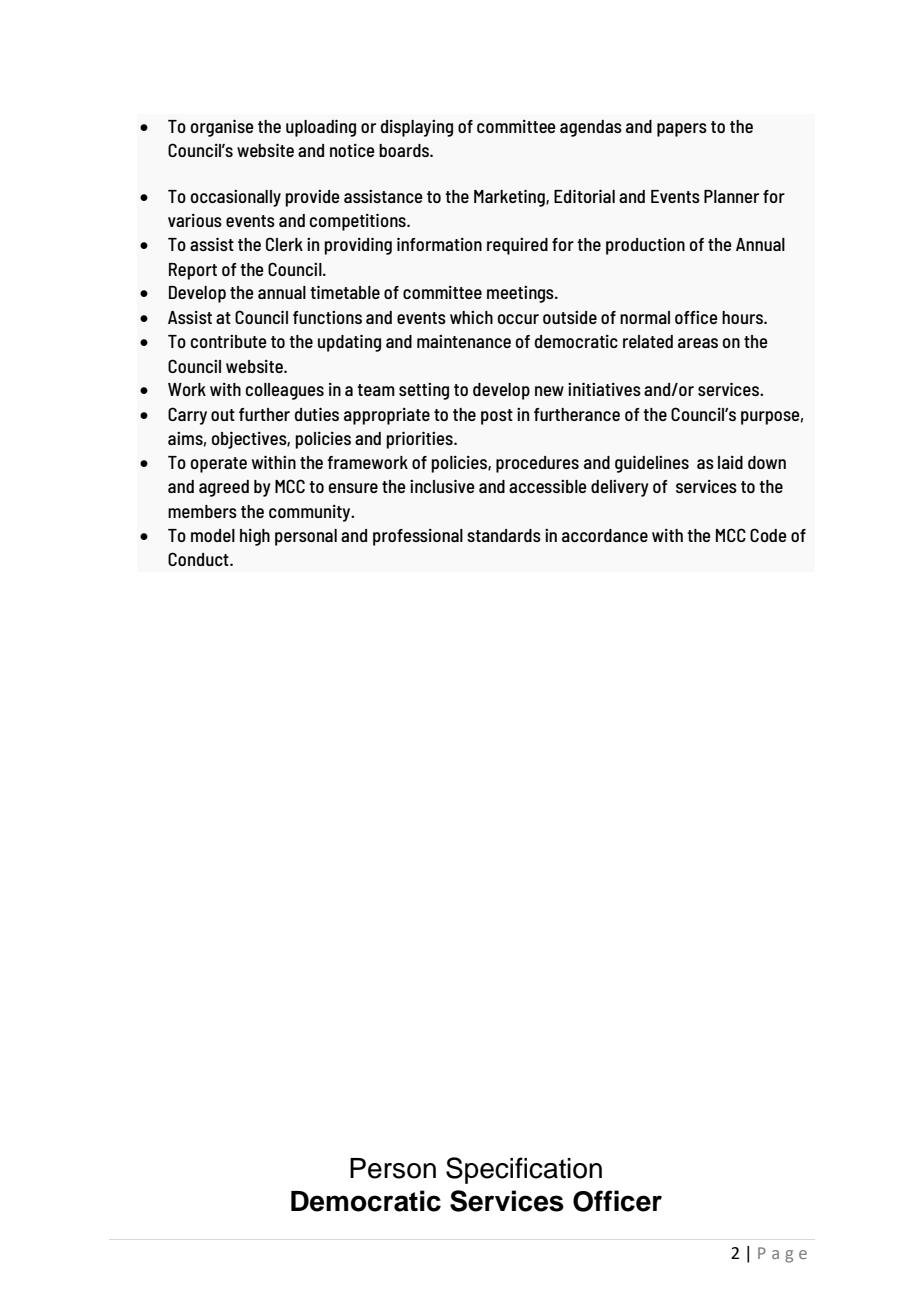 The height and width of the screenshot is (1308, 924). What do you see at coordinates (224, 488) in the screenshot?
I see `agreed` at bounding box center [224, 488].
